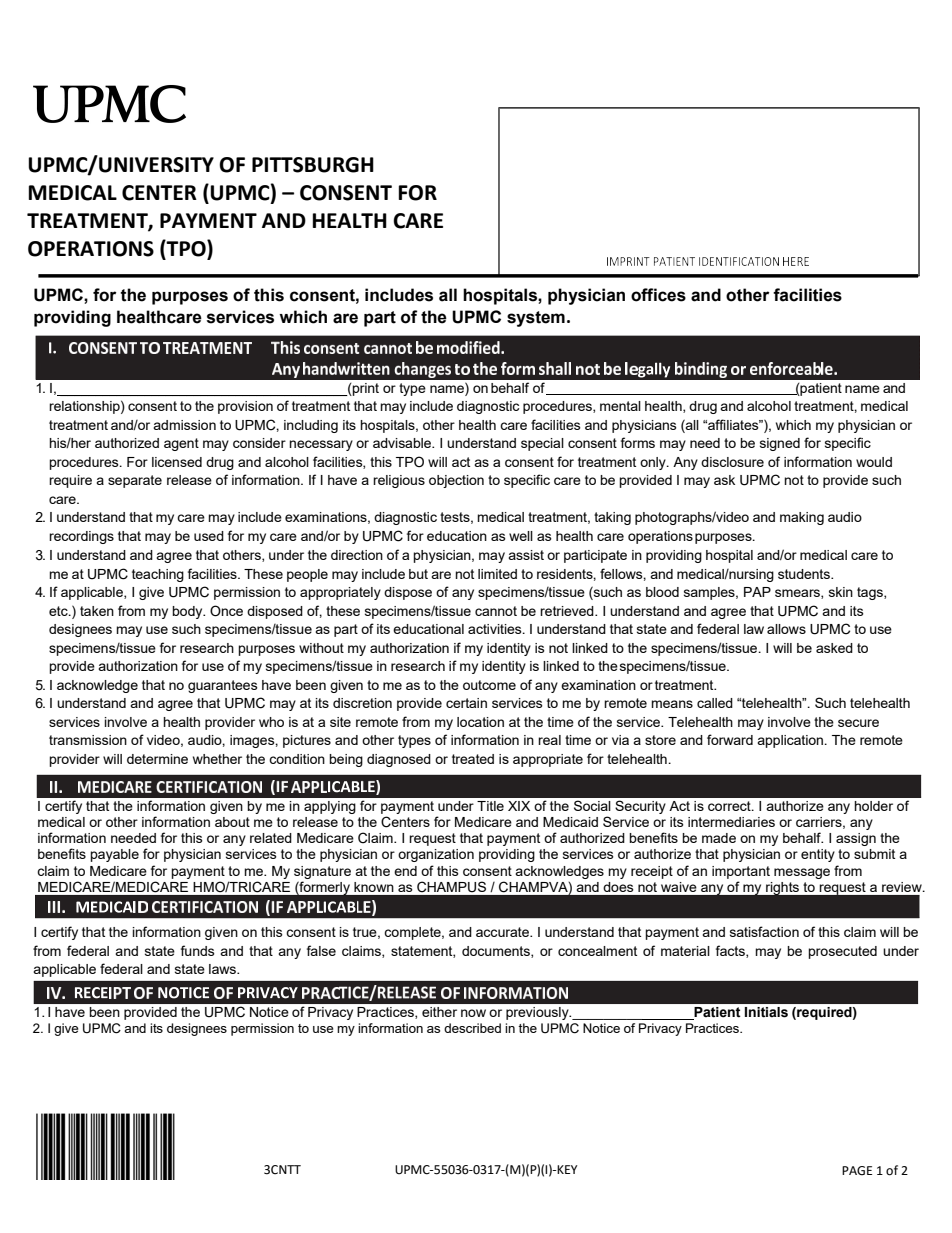 The height and width of the screenshot is (1233, 952). I want to click on guarantees, so click(223, 686).
